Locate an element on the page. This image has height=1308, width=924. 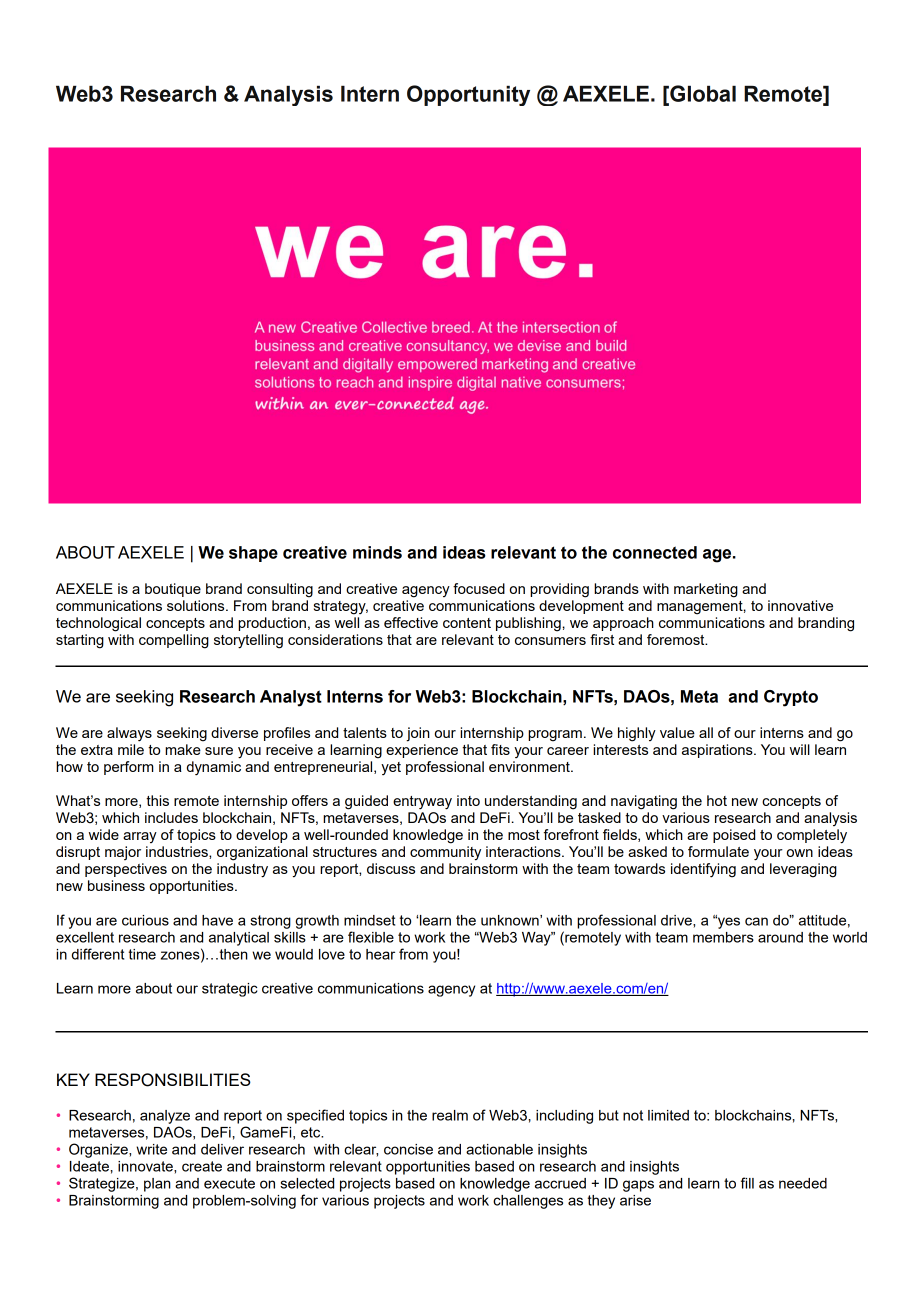
connected is located at coordinates (655, 552).
